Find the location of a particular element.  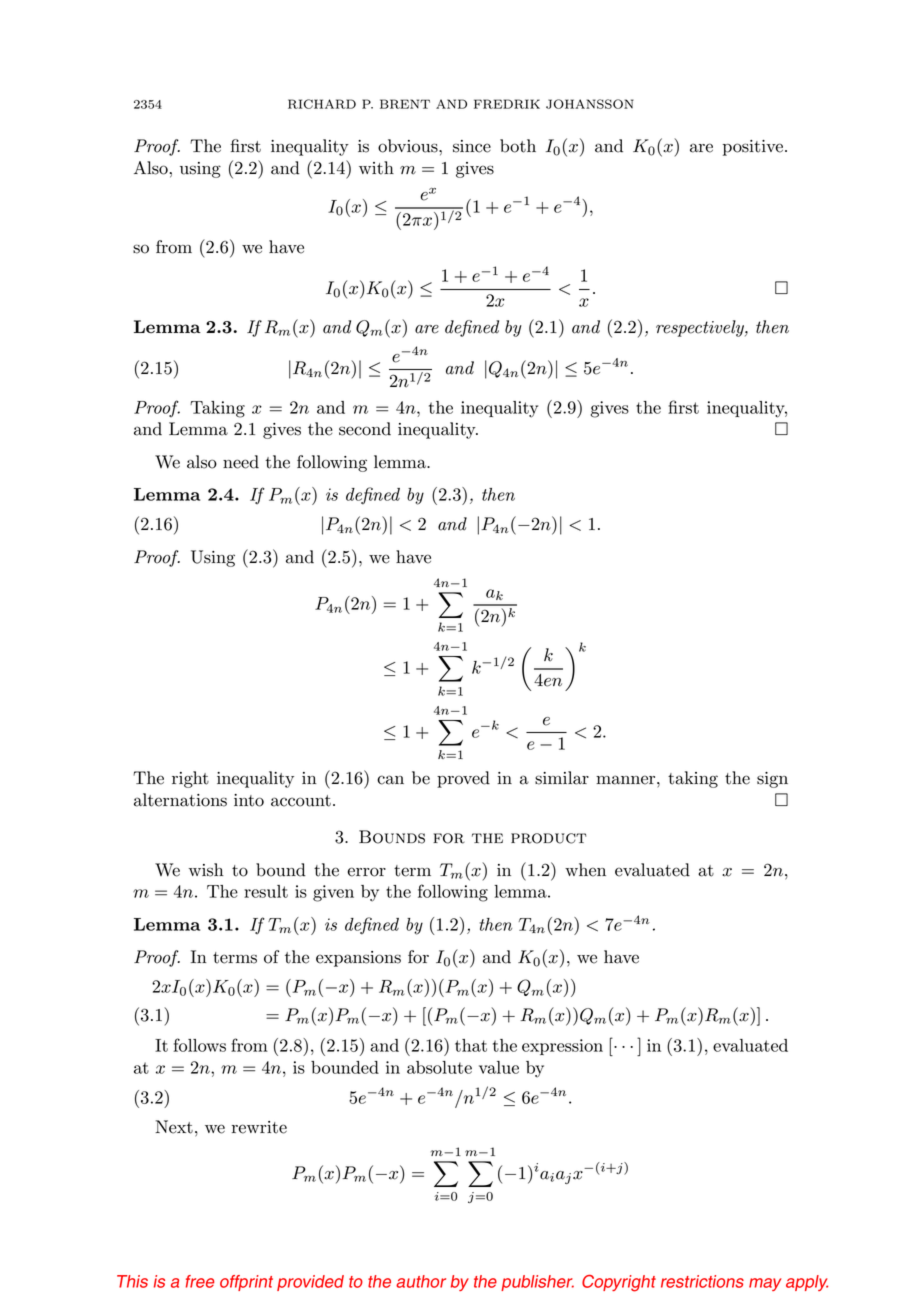

product is located at coordinates (548, 838).
